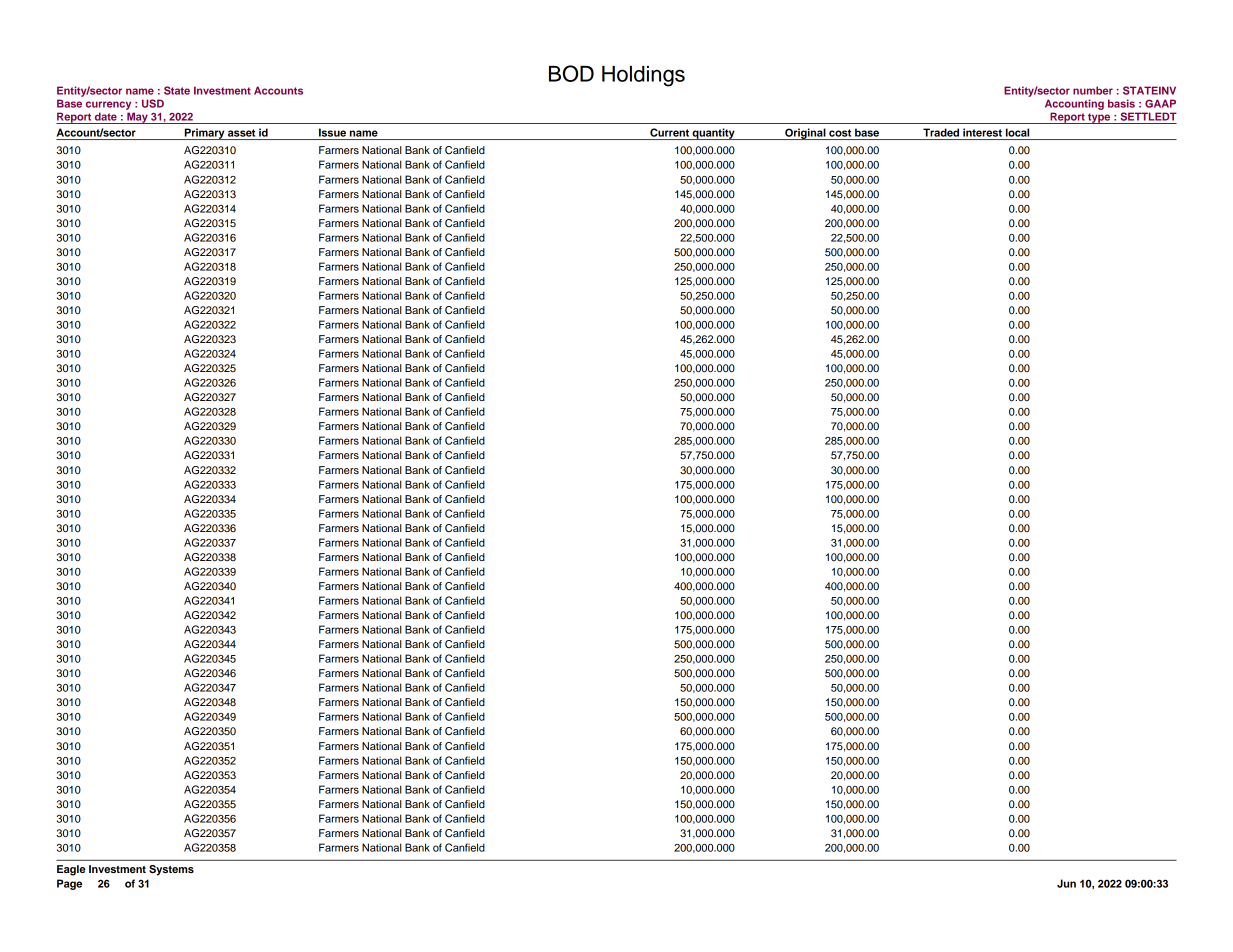 The image size is (1233, 952). What do you see at coordinates (171, 870) in the screenshot?
I see `Systems` at bounding box center [171, 870].
